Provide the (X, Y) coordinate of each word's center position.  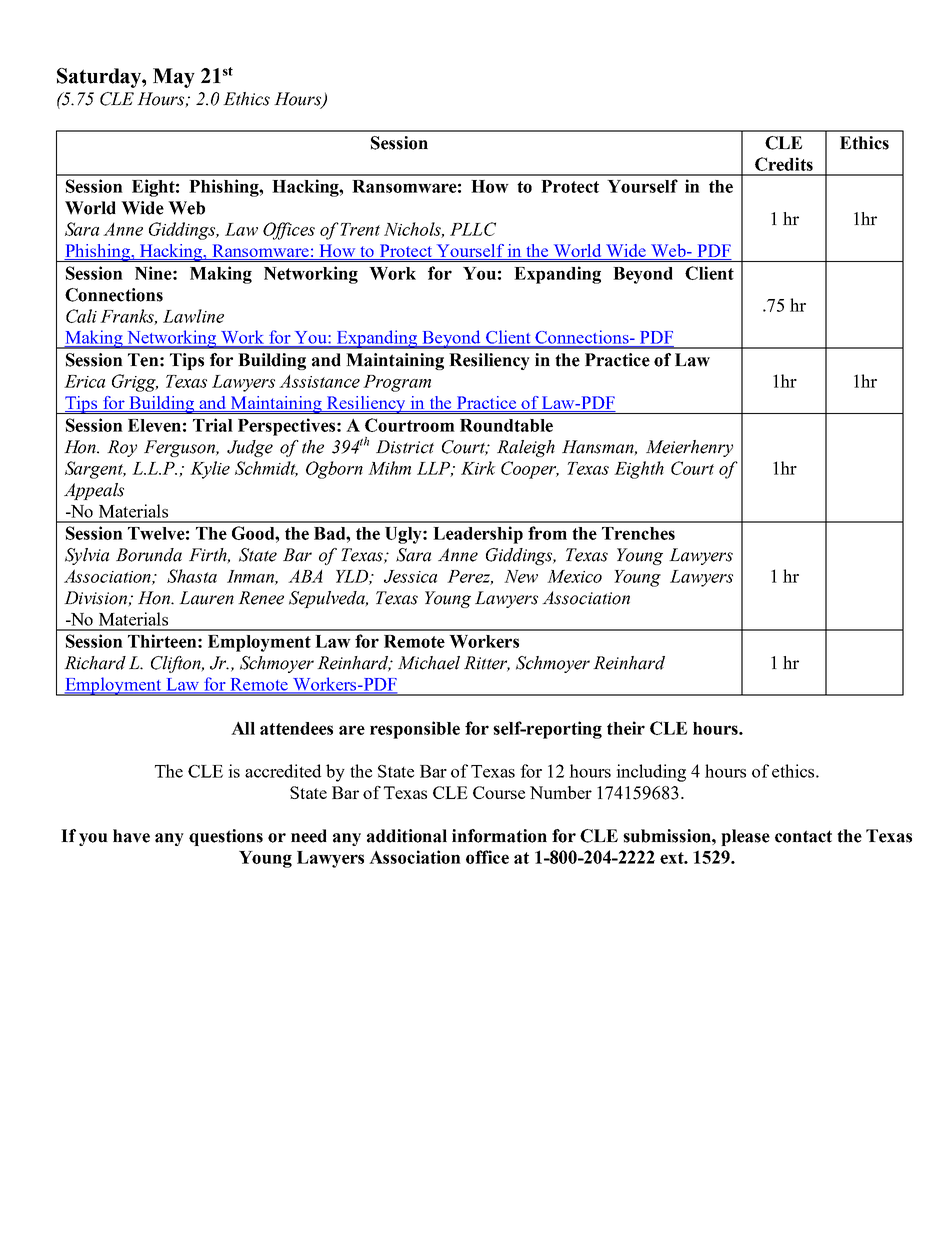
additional (407, 836)
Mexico (574, 576)
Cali (81, 316)
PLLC (473, 229)
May (174, 78)
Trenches (638, 533)
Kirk (478, 468)
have (131, 836)
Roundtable (506, 425)
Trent (360, 229)
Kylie (210, 470)
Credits (784, 164)
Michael (429, 663)
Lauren (206, 598)
